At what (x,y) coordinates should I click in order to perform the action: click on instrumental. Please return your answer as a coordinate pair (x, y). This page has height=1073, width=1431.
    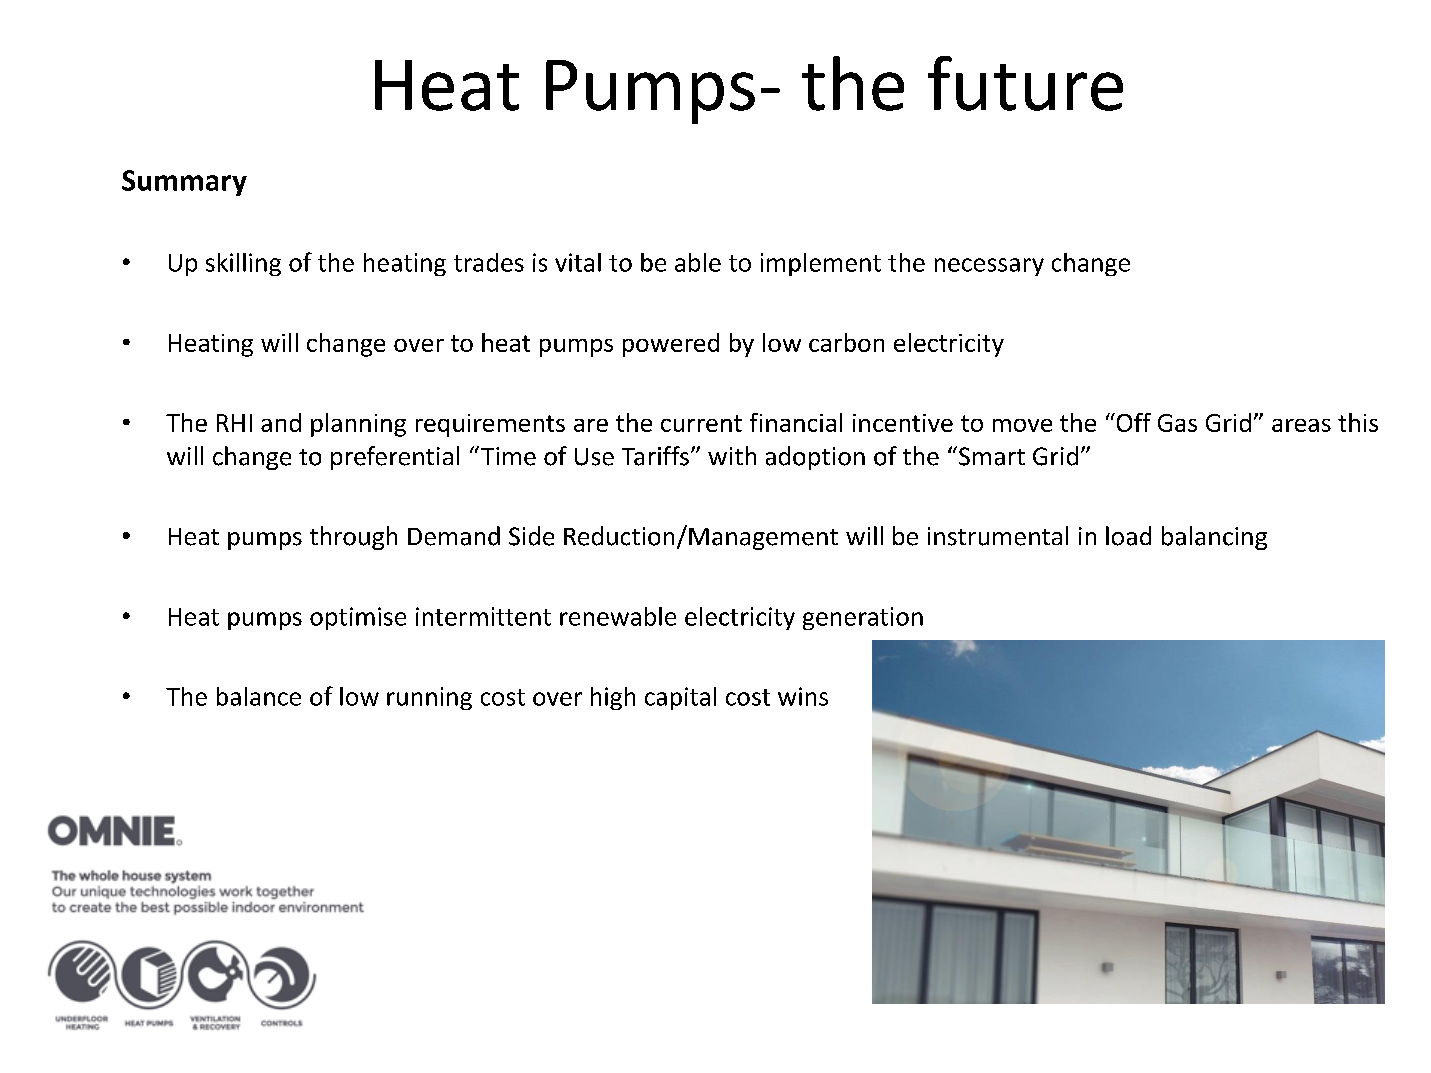
    Looking at the image, I should click on (998, 536).
